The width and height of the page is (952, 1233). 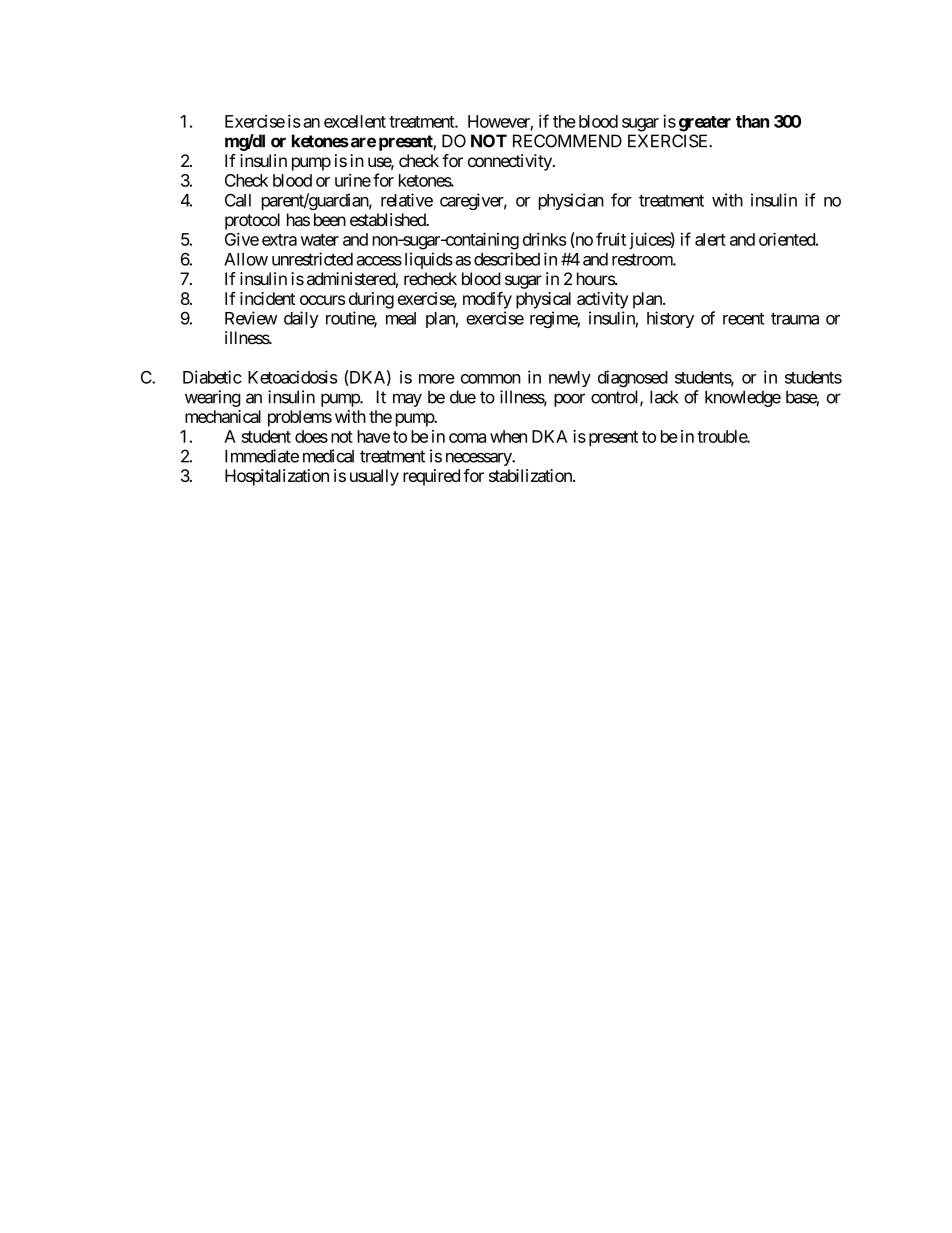 I want to click on necessary, so click(x=479, y=459).
